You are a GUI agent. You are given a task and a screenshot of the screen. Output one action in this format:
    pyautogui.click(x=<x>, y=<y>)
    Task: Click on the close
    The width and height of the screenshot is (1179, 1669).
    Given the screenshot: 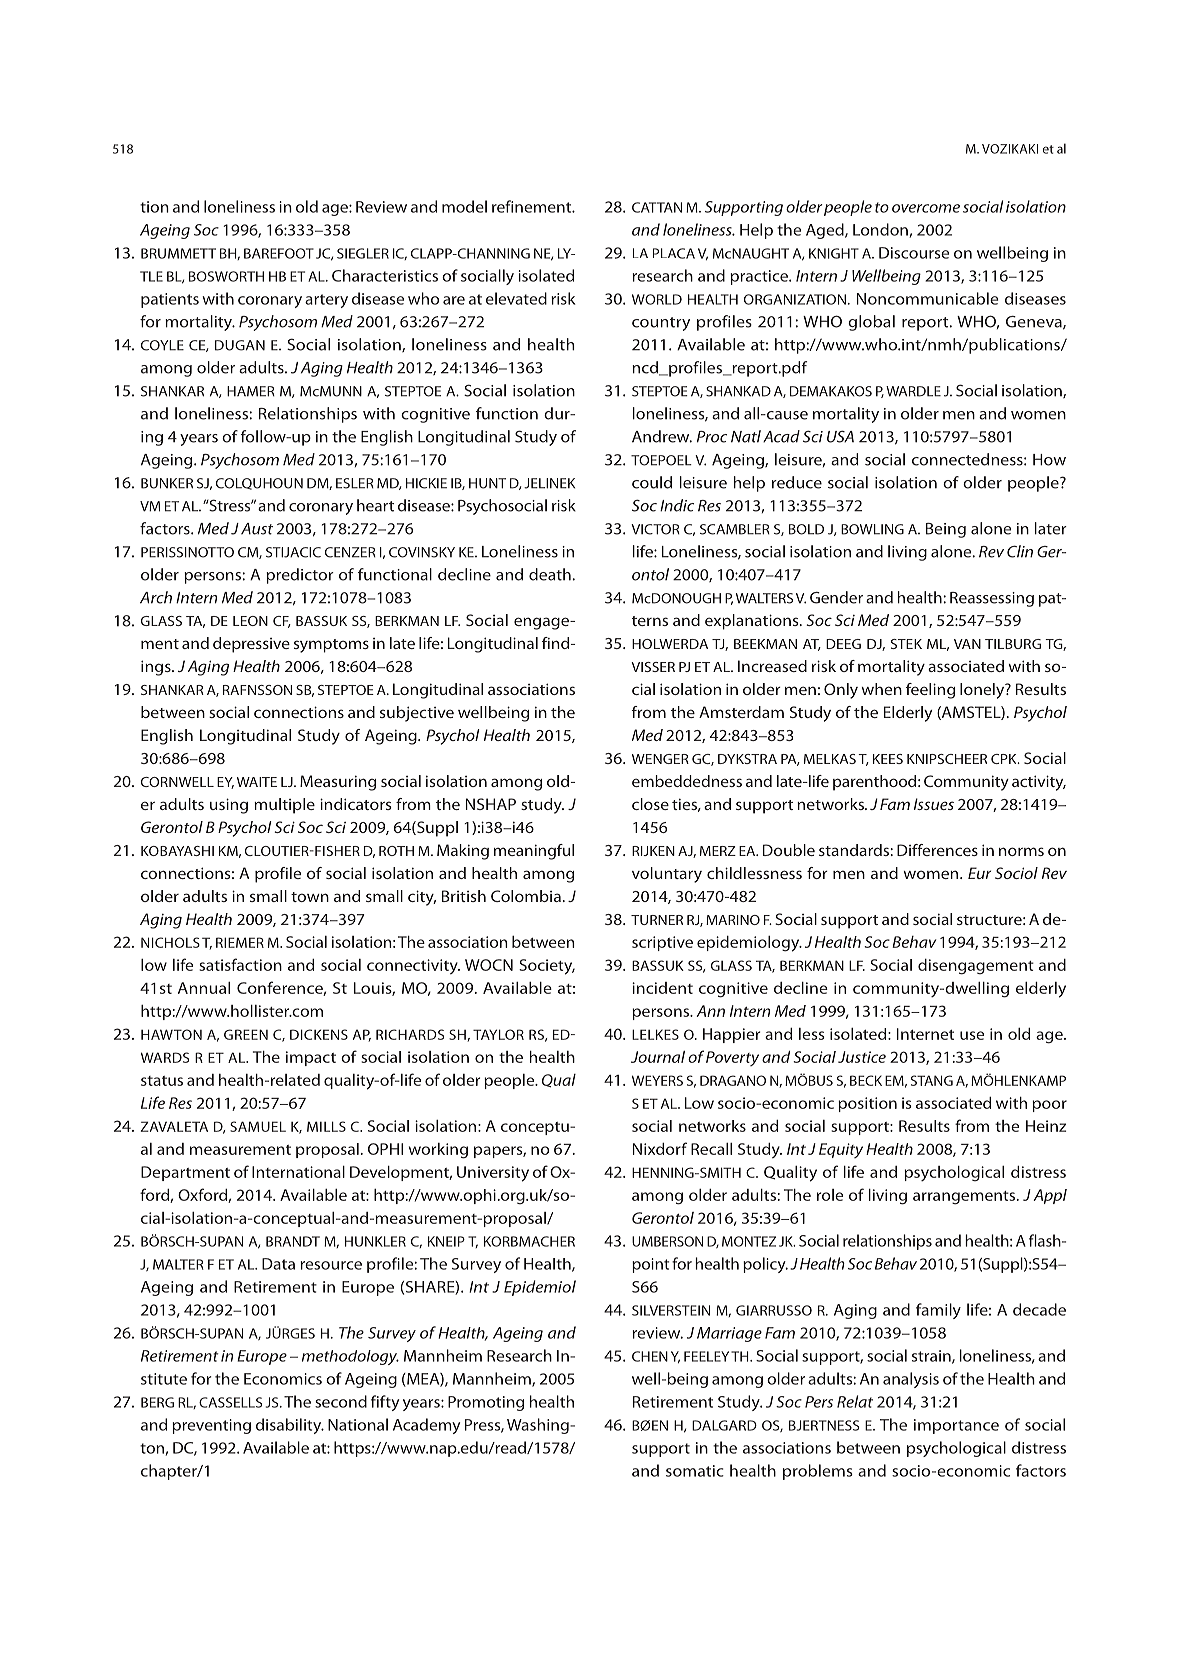 What is the action you would take?
    pyautogui.click(x=650, y=804)
